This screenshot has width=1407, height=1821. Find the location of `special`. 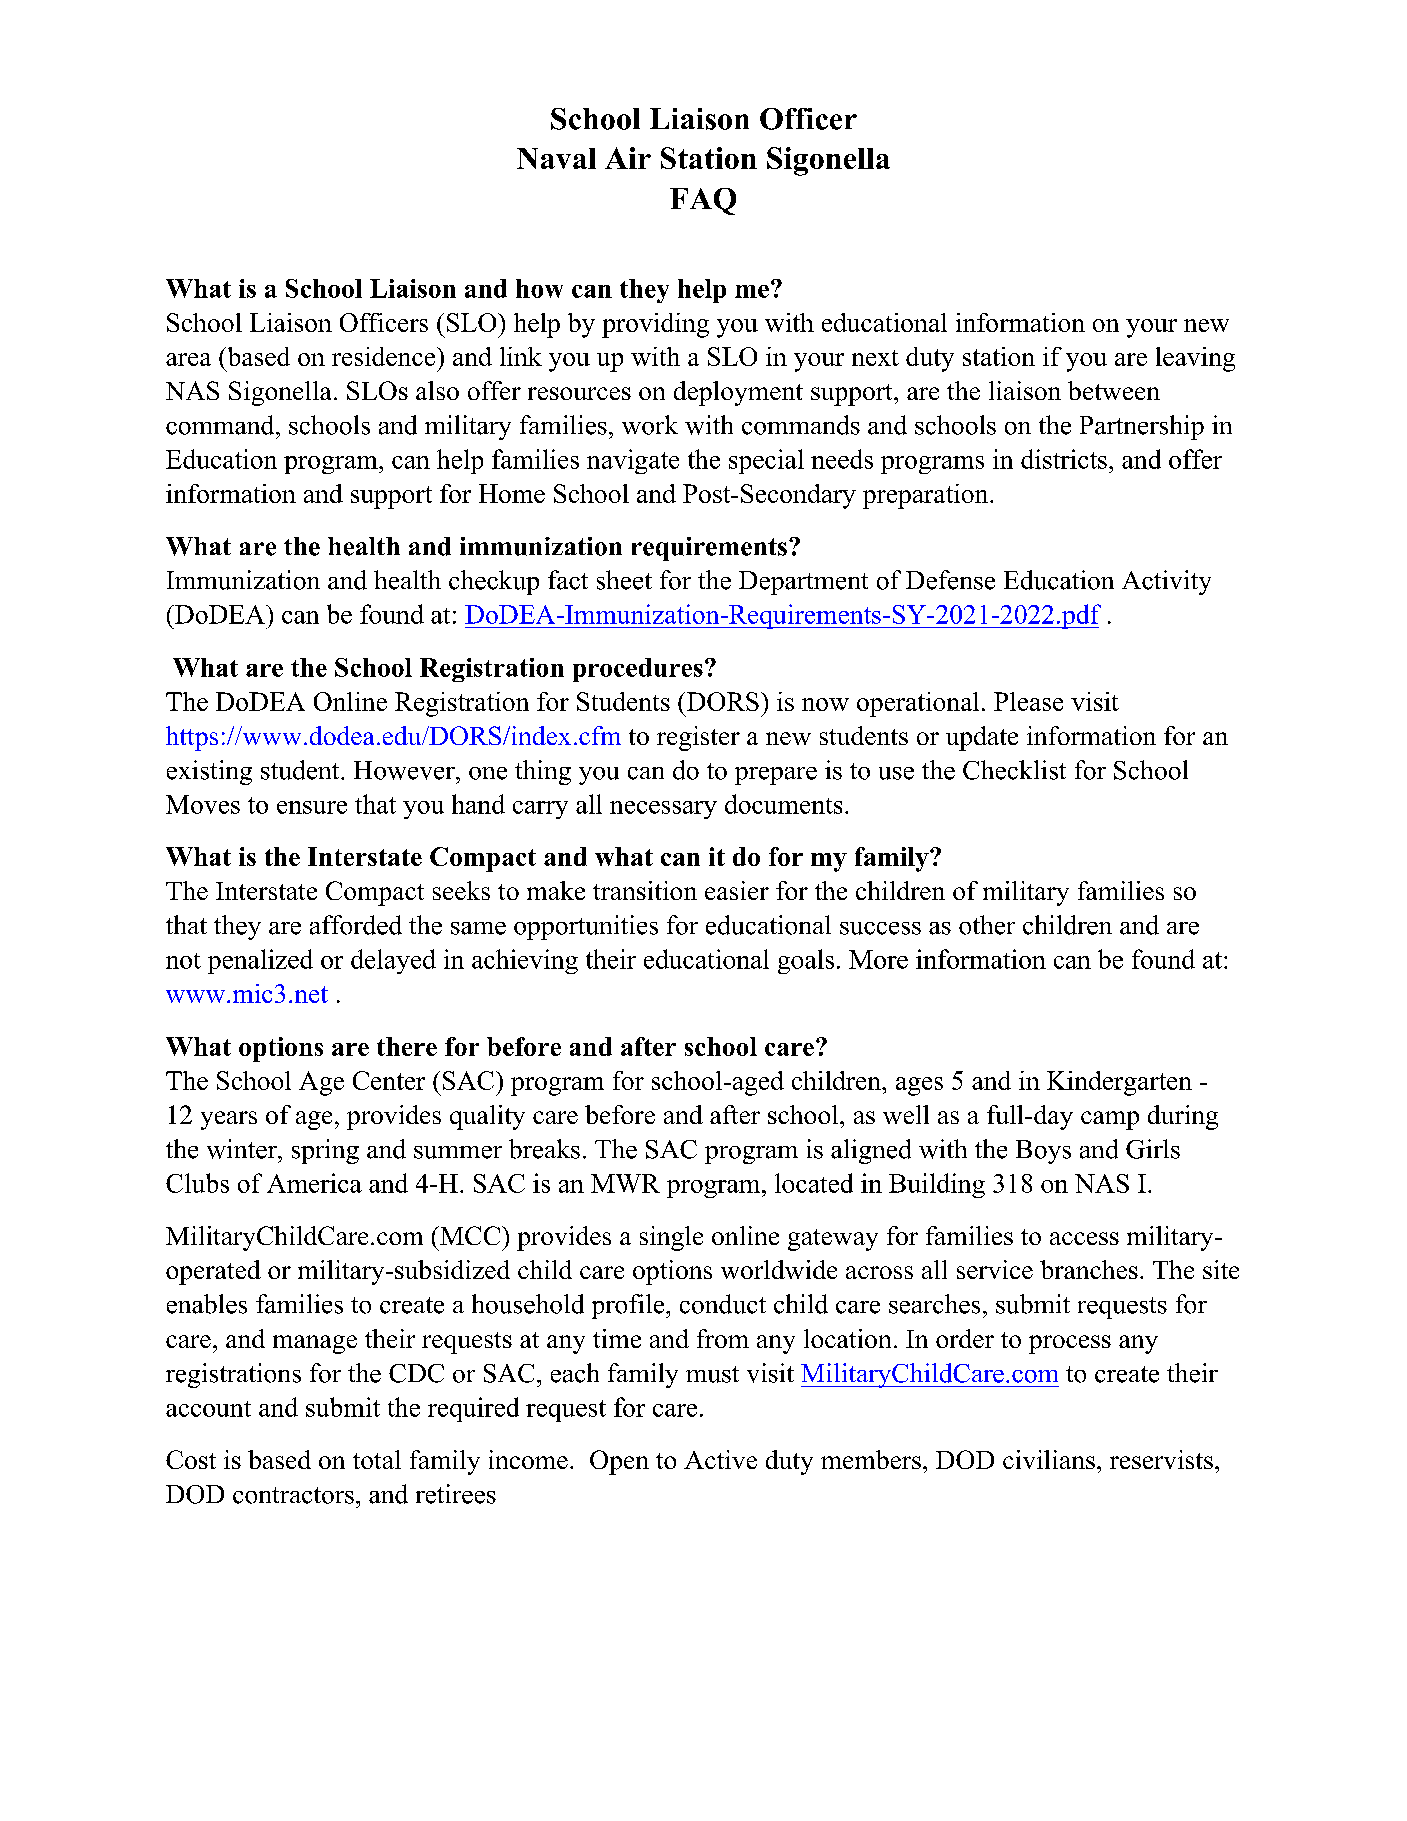

special is located at coordinates (766, 461).
